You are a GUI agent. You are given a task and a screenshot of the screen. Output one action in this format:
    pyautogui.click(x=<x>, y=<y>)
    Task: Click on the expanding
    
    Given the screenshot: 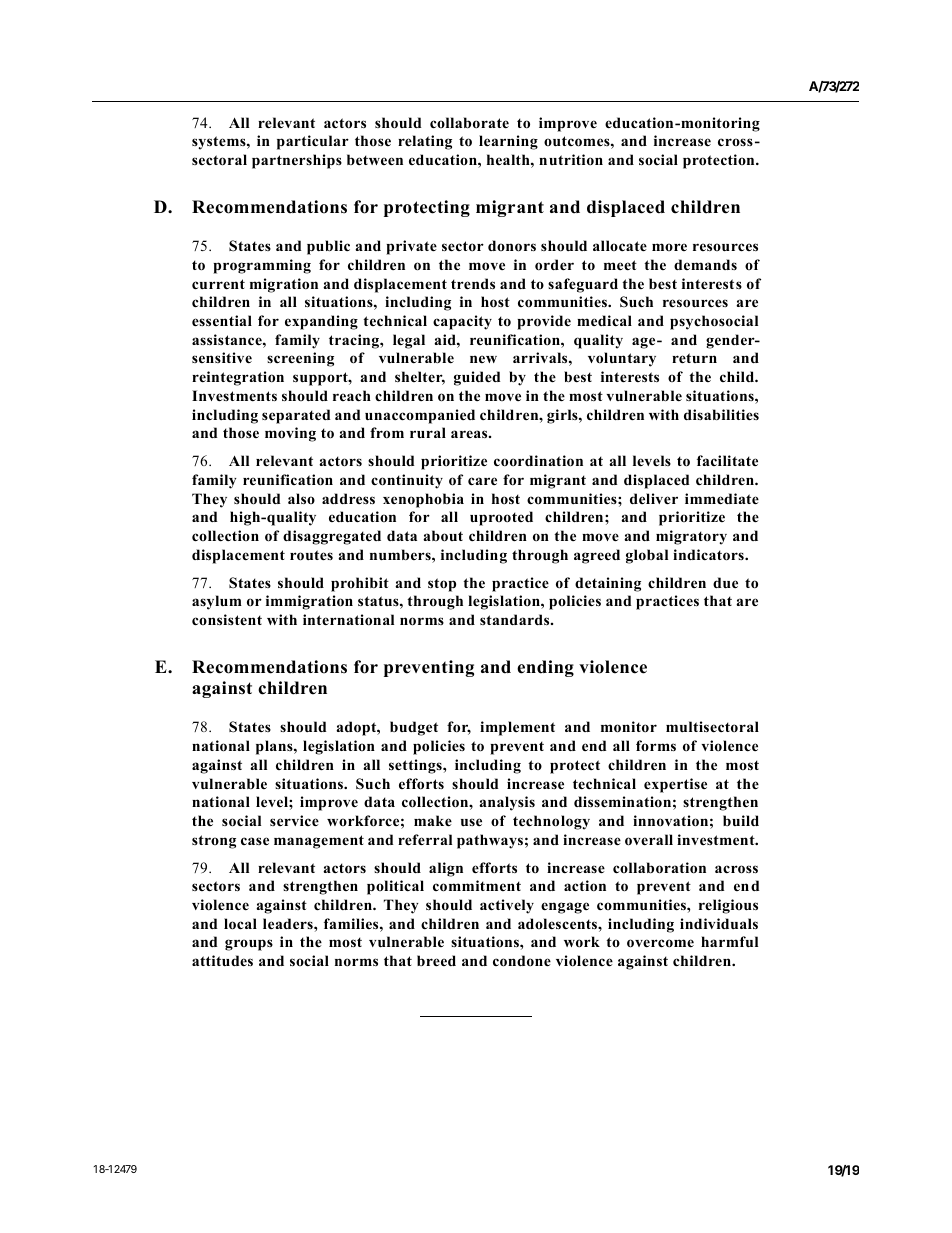 What is the action you would take?
    pyautogui.click(x=321, y=322)
